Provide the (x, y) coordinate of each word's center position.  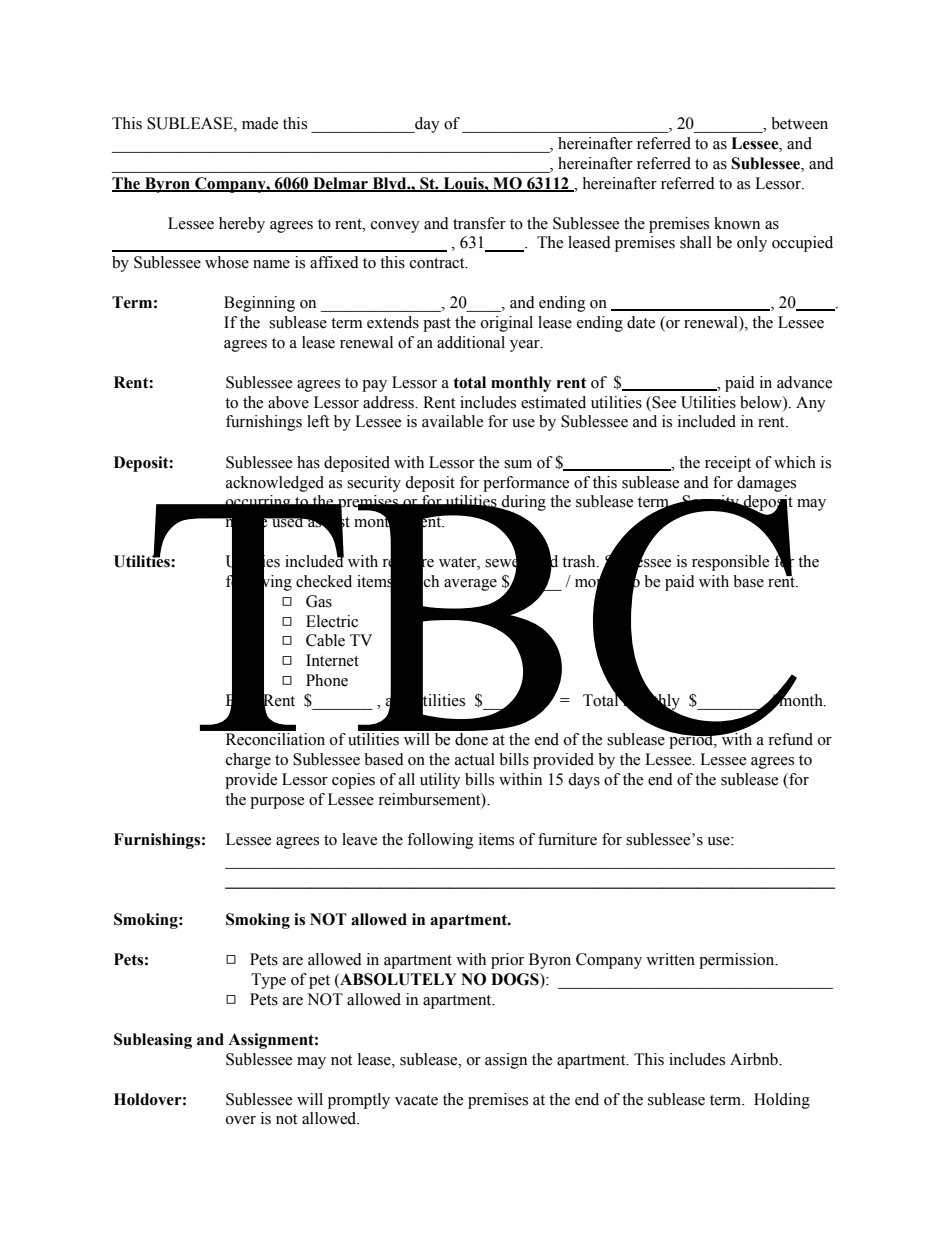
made (260, 123)
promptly (359, 1101)
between (799, 123)
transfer (479, 223)
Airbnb (755, 1059)
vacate (416, 1100)
